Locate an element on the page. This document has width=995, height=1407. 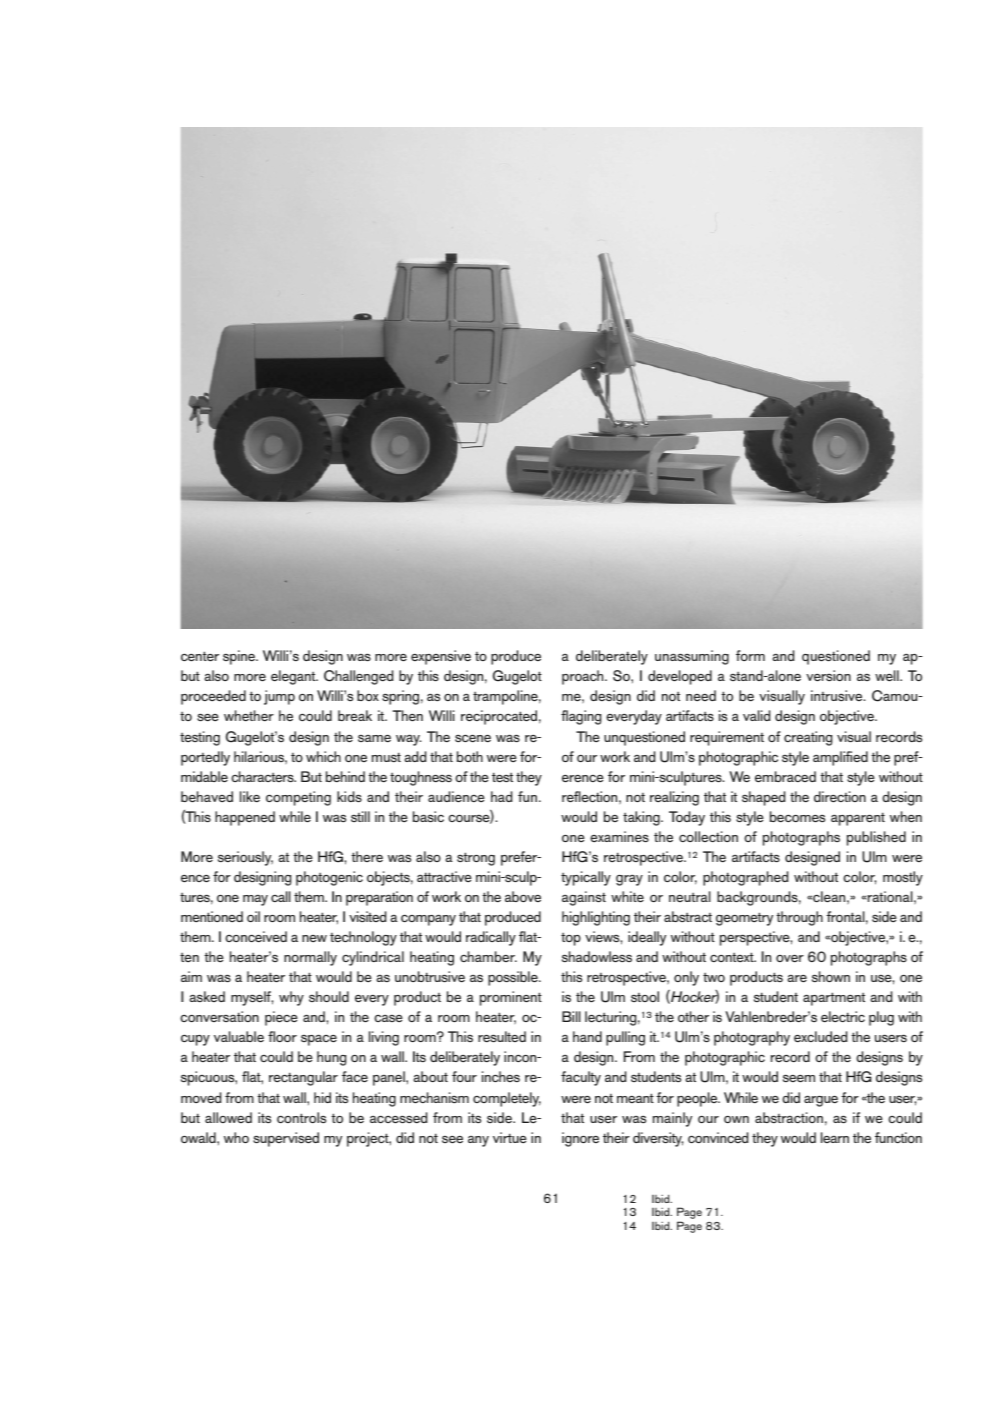
through is located at coordinates (799, 918).
